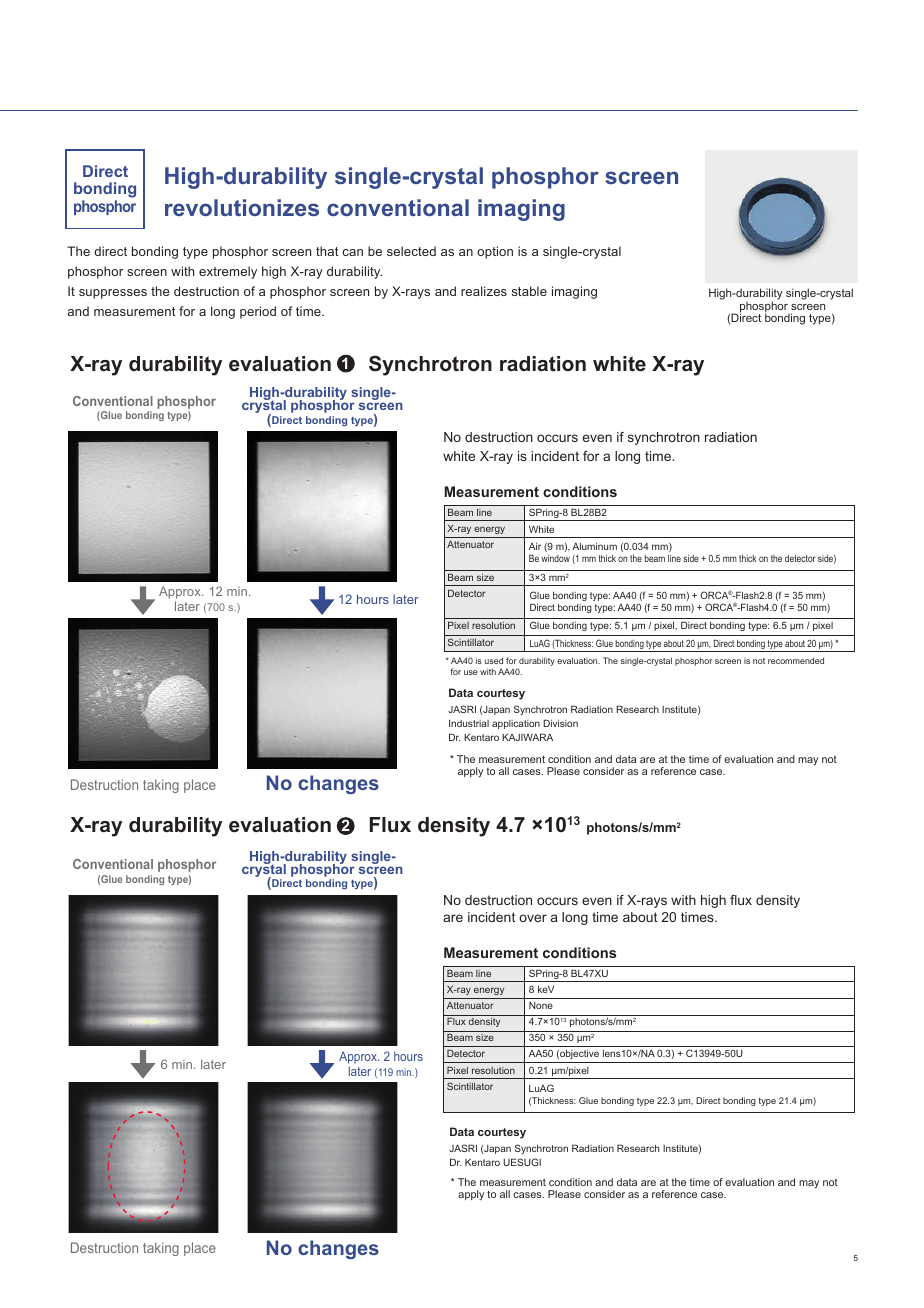 The image size is (924, 1308). I want to click on None, so click(541, 1005).
